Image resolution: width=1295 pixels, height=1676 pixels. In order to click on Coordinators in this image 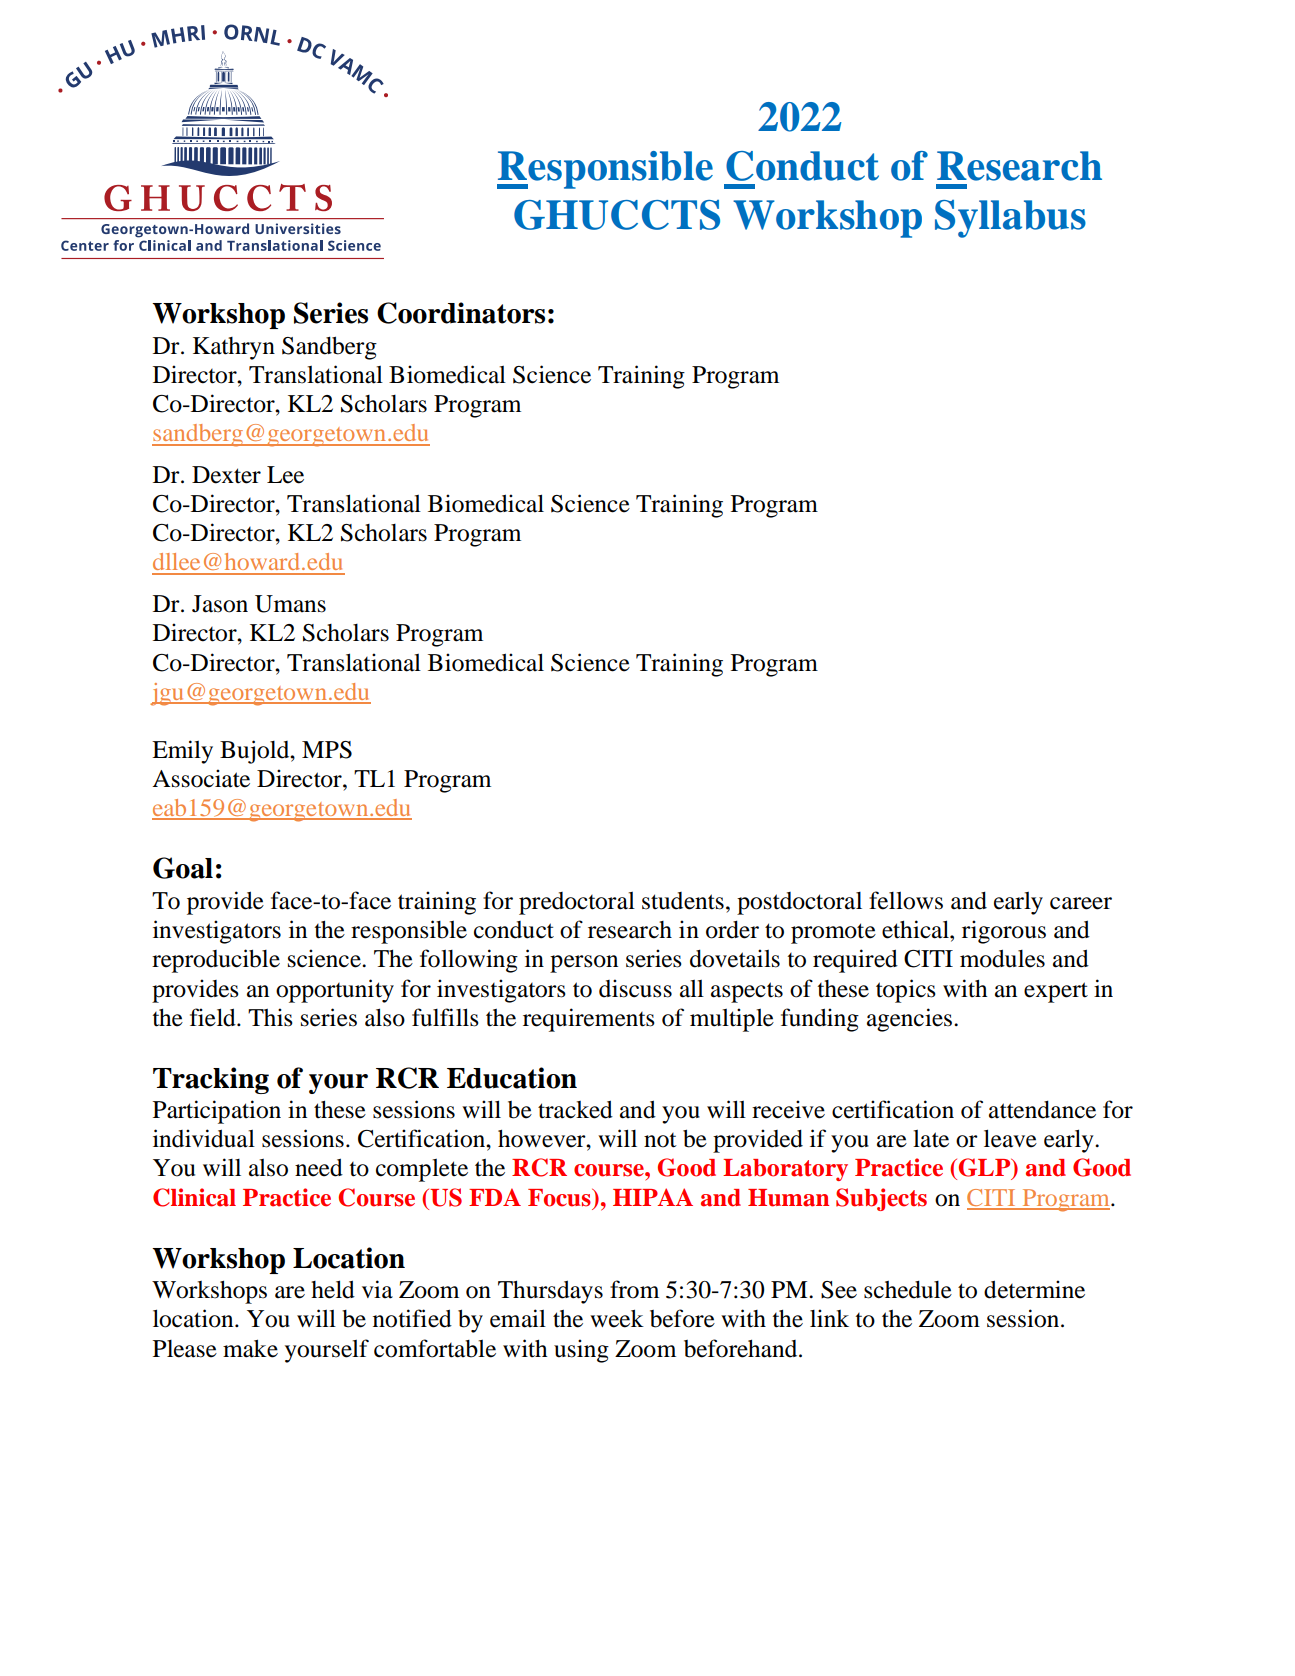, I will do `click(461, 313)`.
